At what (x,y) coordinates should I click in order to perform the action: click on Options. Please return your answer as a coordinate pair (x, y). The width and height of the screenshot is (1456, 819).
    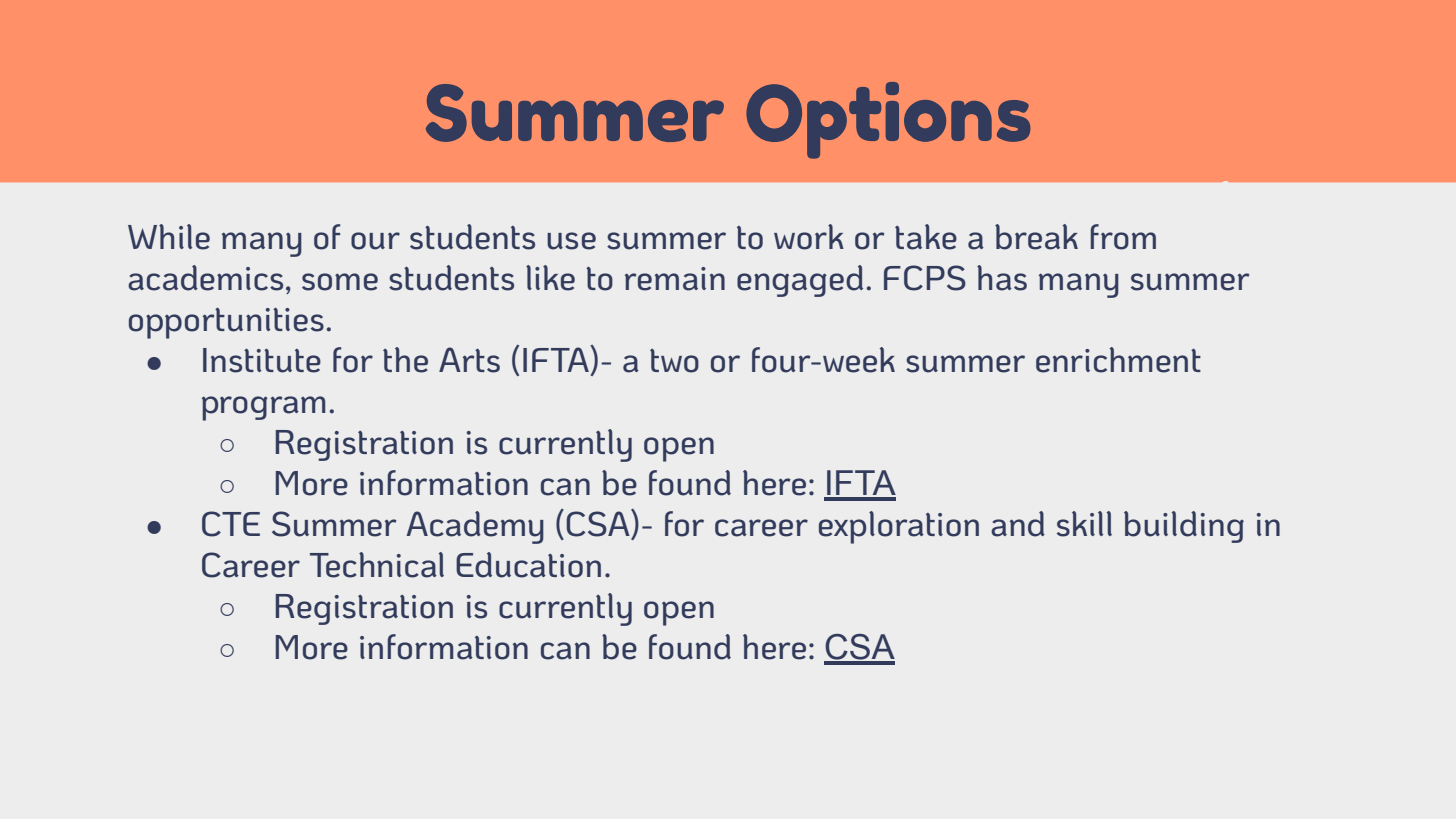
    Looking at the image, I should click on (888, 120).
